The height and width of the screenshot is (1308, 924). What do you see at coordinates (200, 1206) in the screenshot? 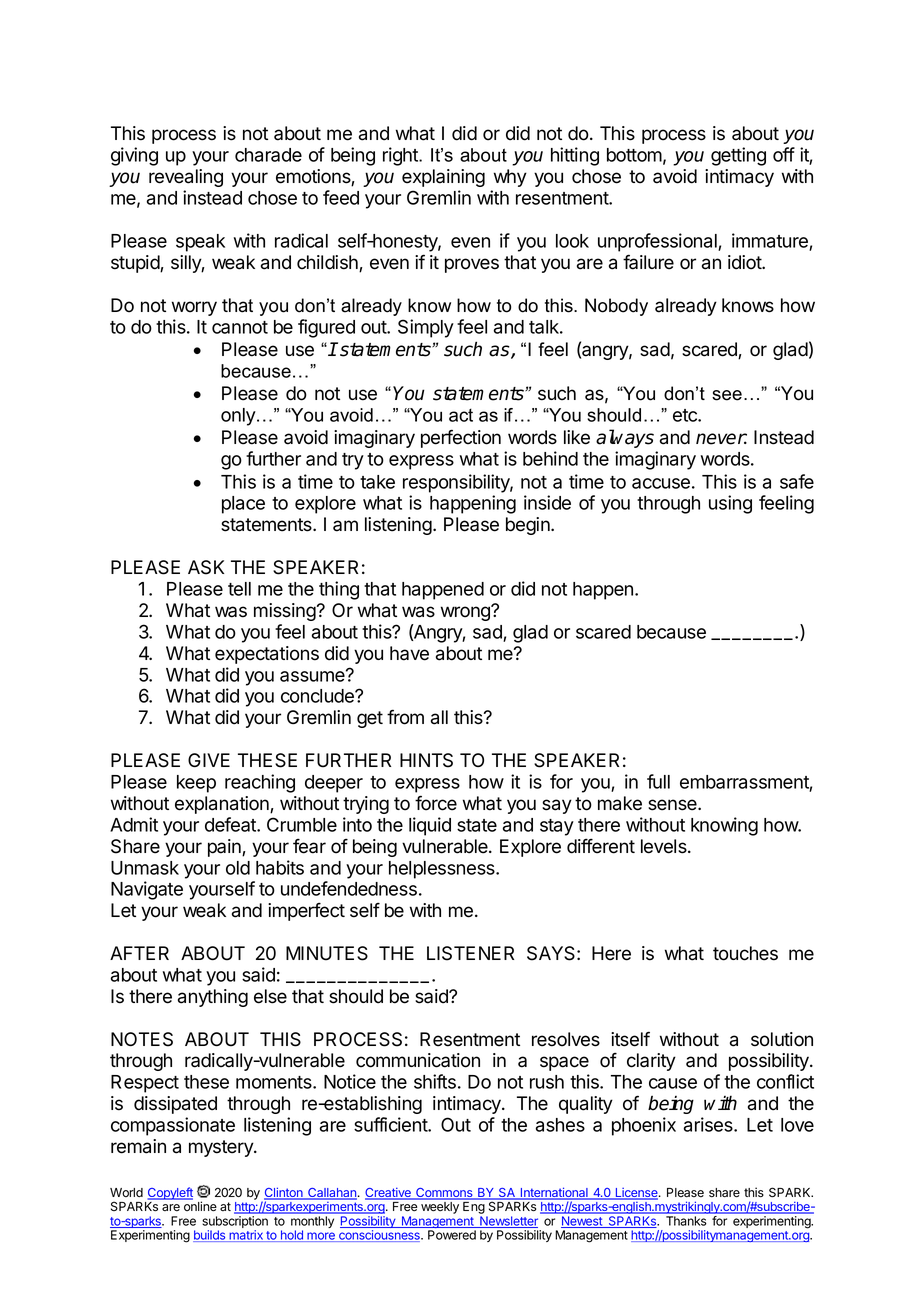
I see `online` at bounding box center [200, 1206].
